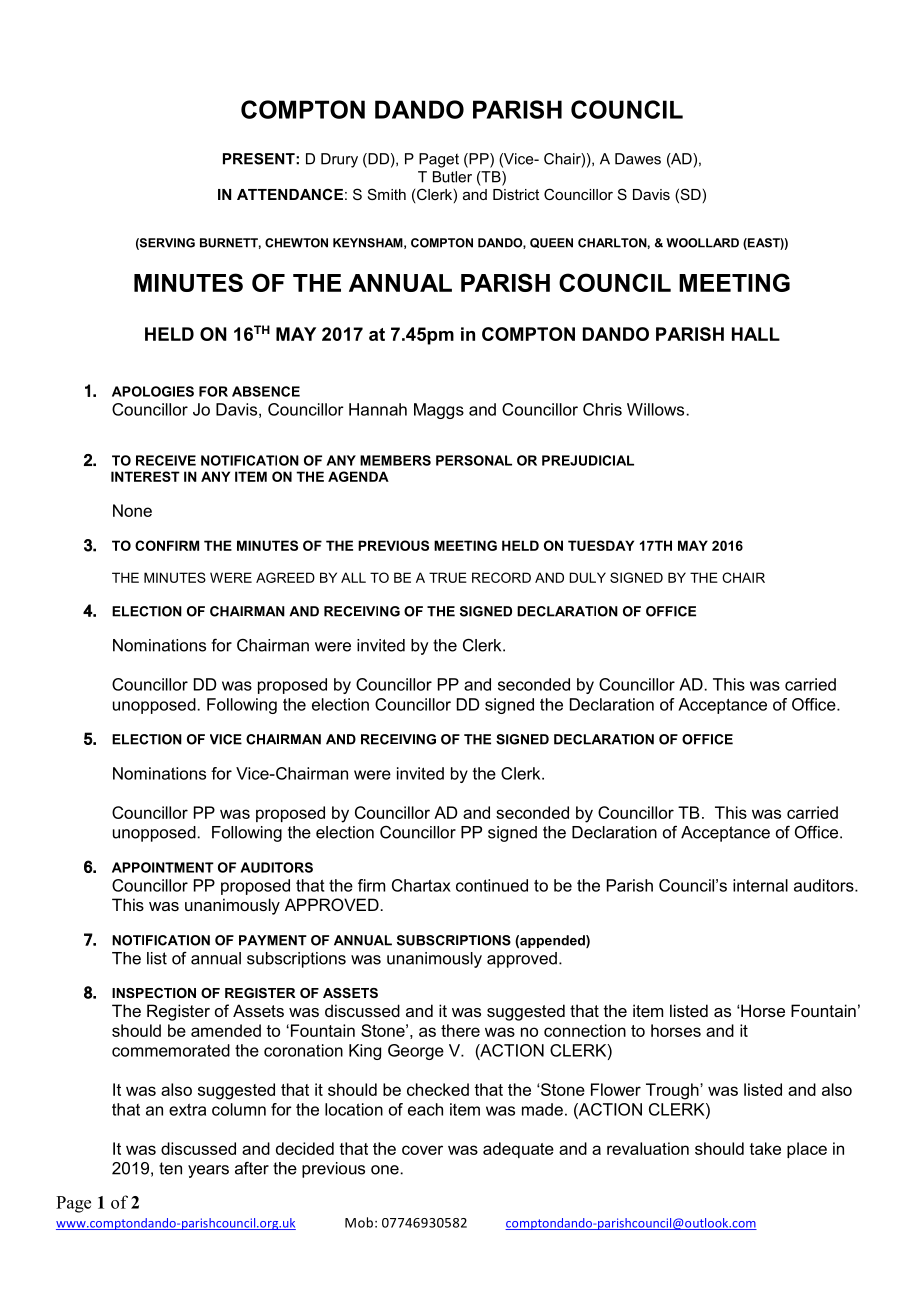  What do you see at coordinates (765, 1148) in the image?
I see `take` at bounding box center [765, 1148].
